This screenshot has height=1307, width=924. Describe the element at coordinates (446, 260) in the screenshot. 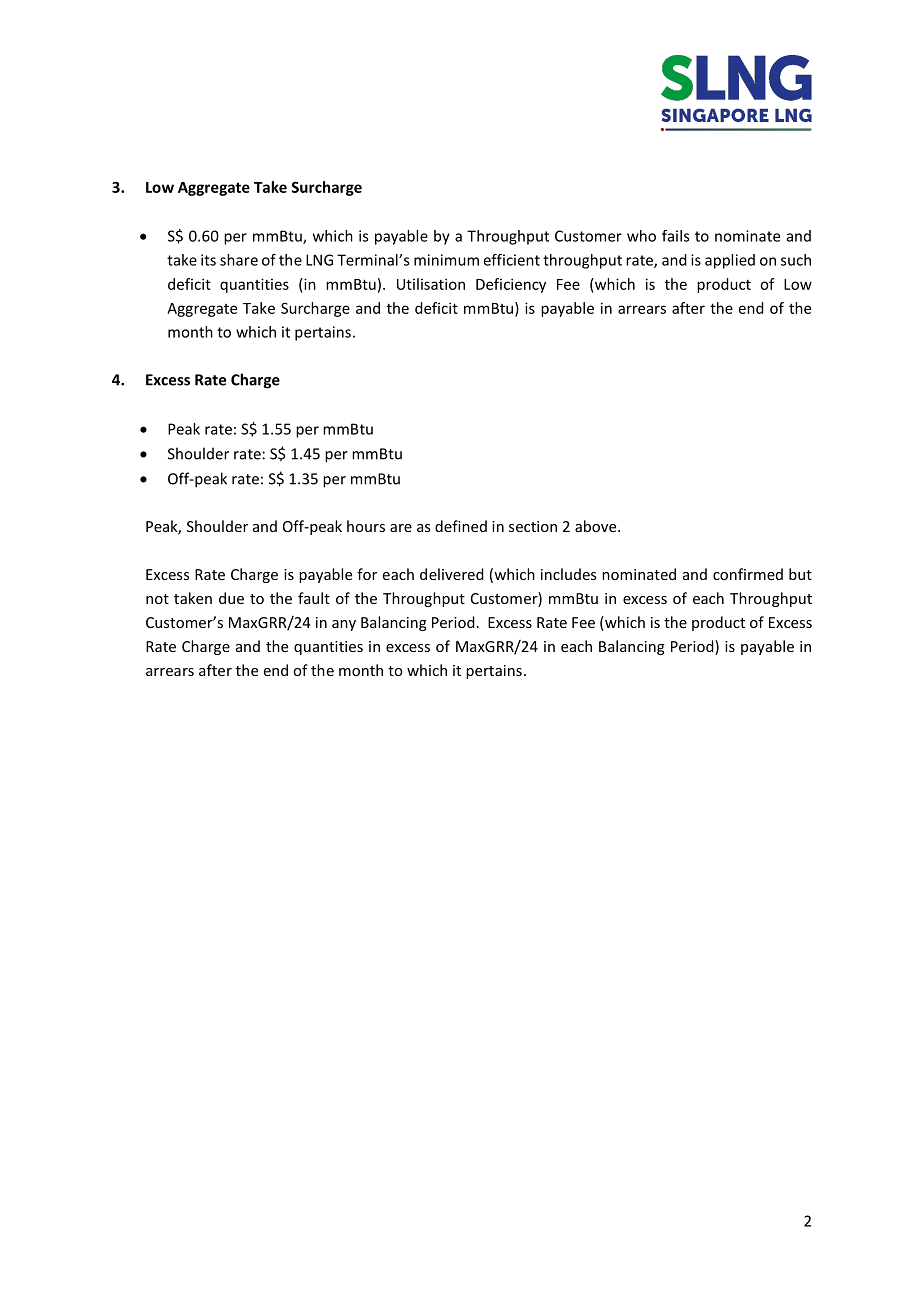

I see `minimum` at that location.
